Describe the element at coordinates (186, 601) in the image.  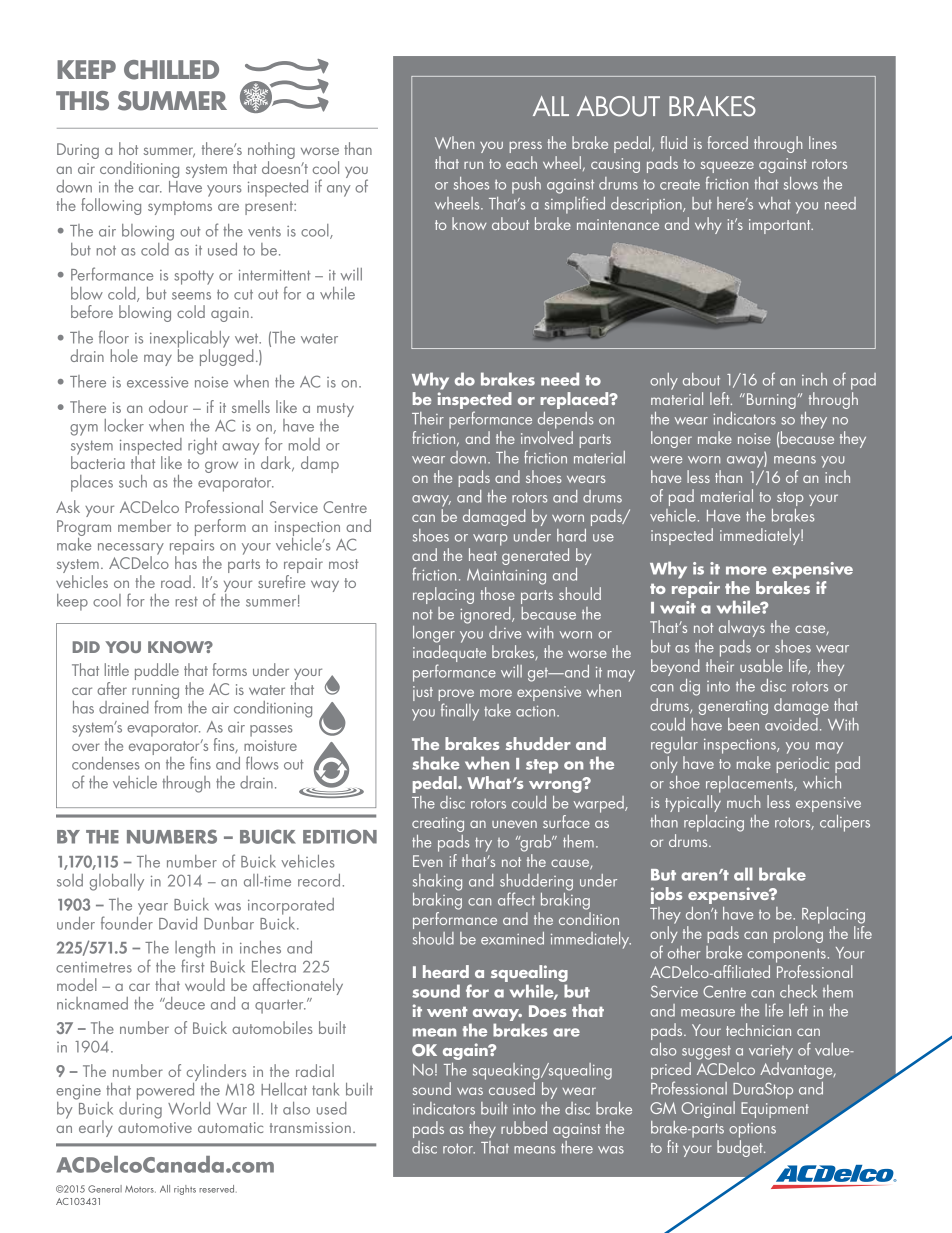
I see `rest` at that location.
